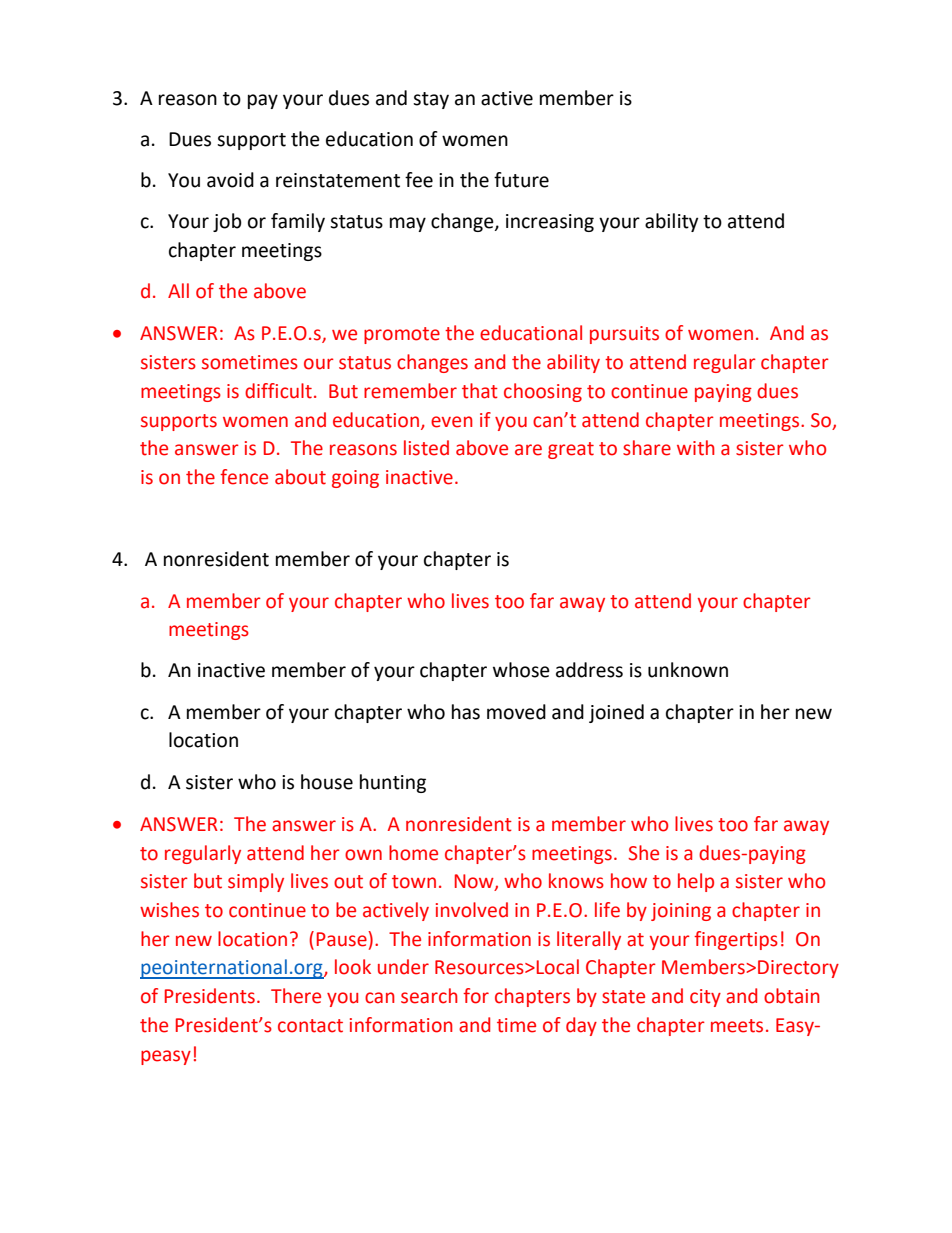 The width and height of the document is (952, 1233). I want to click on has, so click(466, 712).
